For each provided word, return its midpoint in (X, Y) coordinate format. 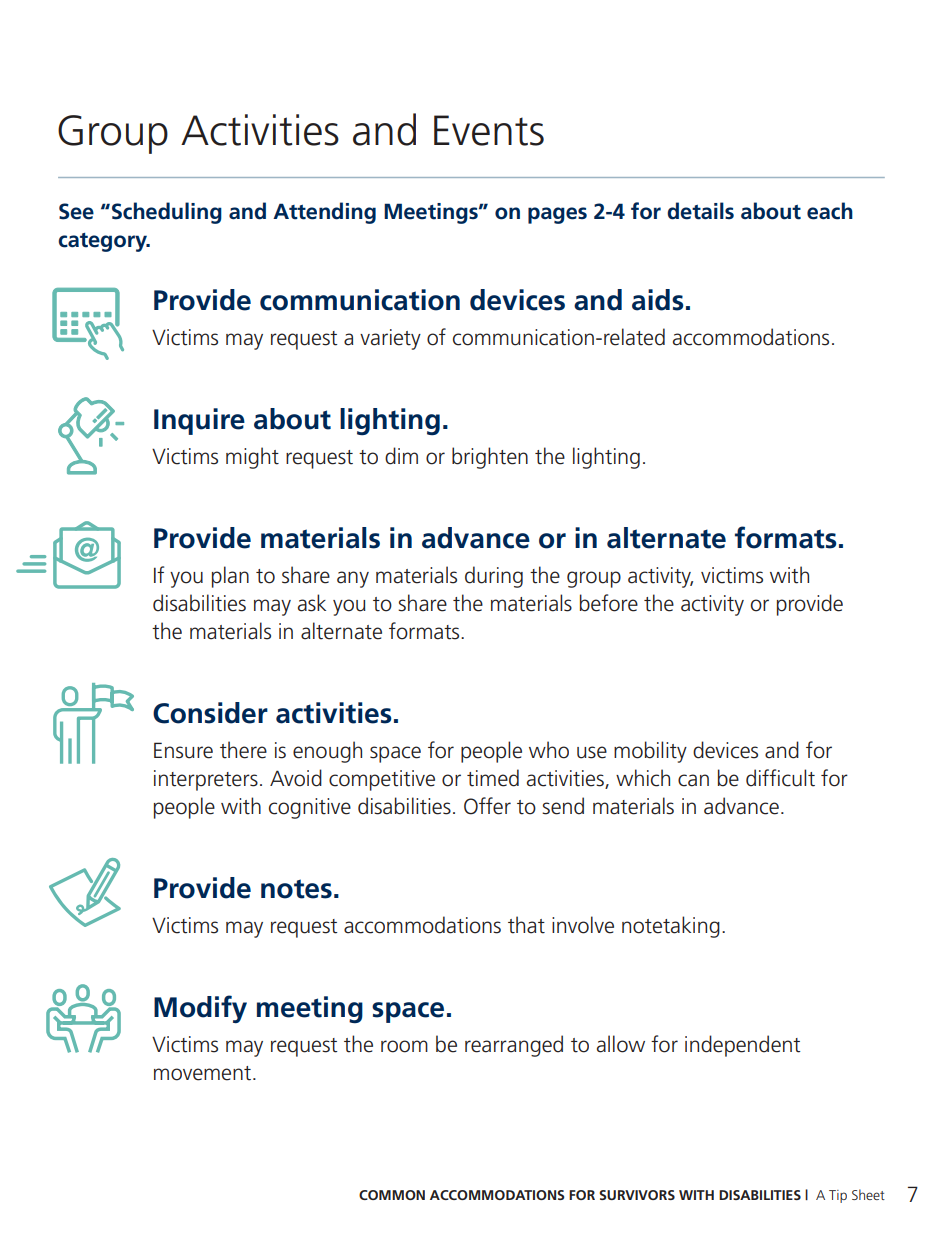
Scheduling (167, 213)
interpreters (206, 780)
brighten (490, 458)
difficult (780, 778)
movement (204, 1073)
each (830, 211)
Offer (487, 806)
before (609, 603)
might (252, 458)
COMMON (392, 1195)
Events (489, 130)
